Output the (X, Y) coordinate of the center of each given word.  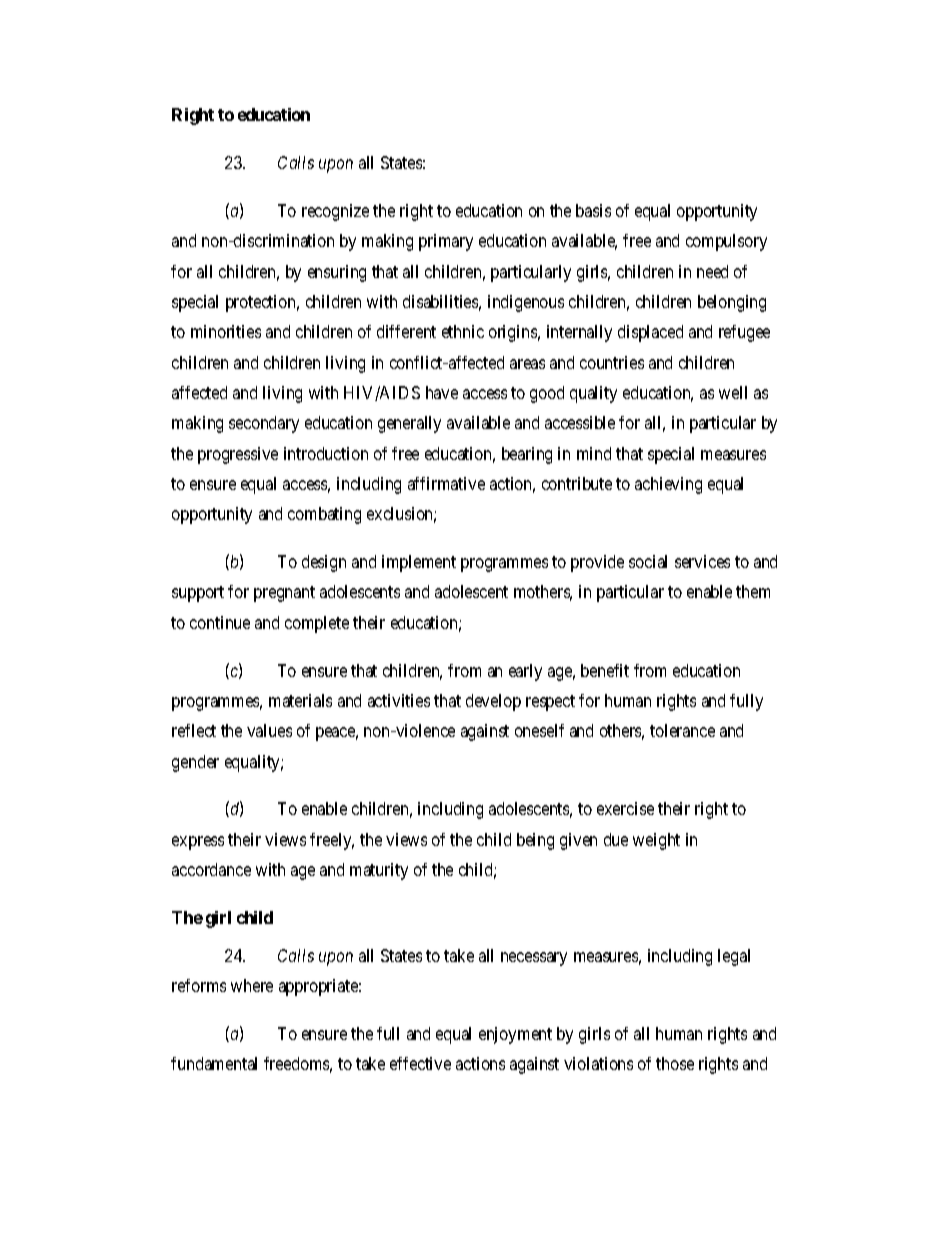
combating (324, 515)
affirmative (446, 483)
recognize (335, 212)
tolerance (682, 730)
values (269, 730)
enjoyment (515, 1035)
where (252, 985)
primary (446, 242)
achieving (668, 485)
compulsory (726, 242)
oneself (539, 730)
